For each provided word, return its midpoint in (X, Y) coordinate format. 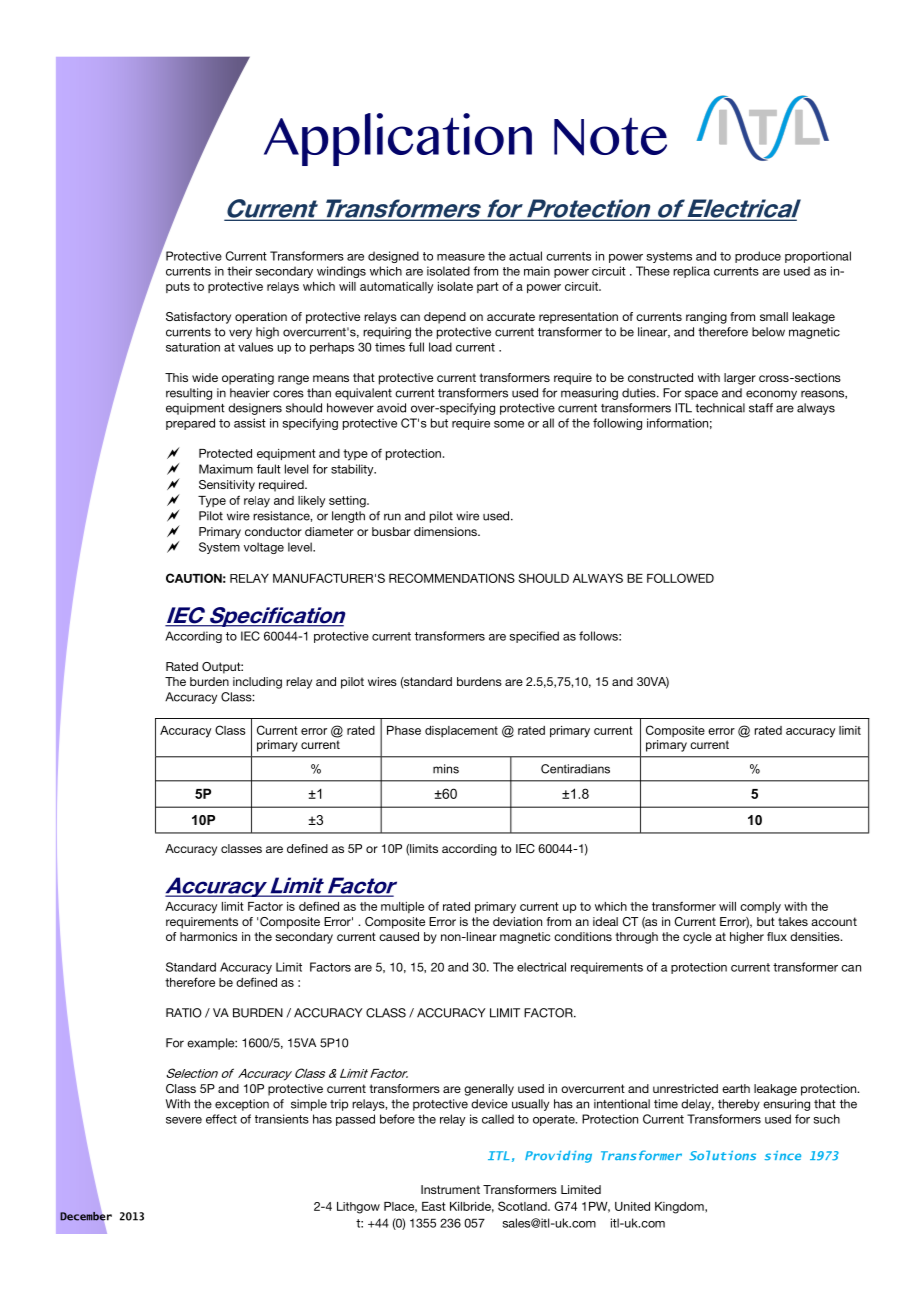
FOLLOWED (680, 578)
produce (758, 257)
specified (534, 637)
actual (525, 256)
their (239, 271)
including (257, 683)
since (783, 1155)
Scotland (523, 1206)
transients (282, 1119)
